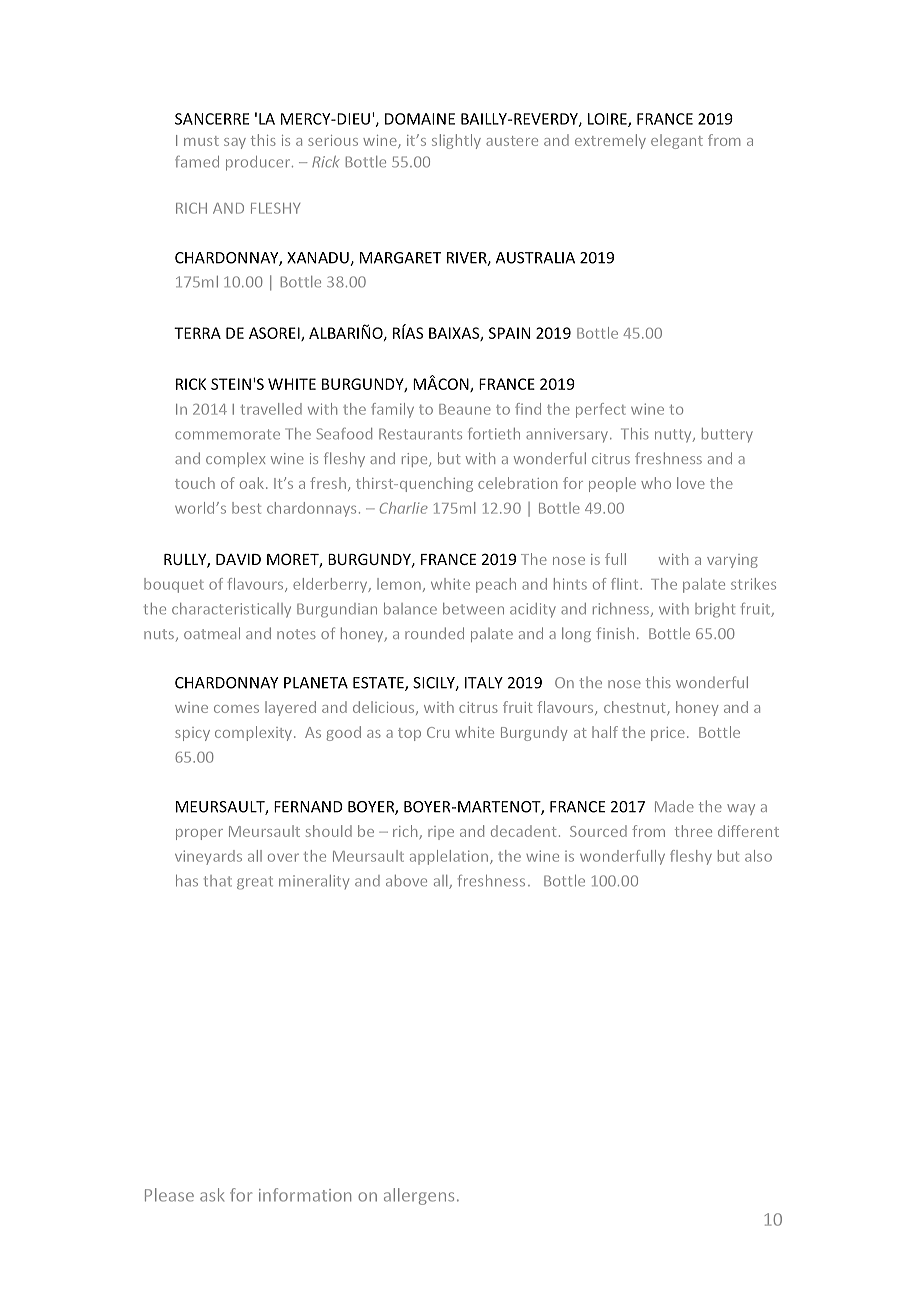 Image resolution: width=924 pixels, height=1310 pixels. Describe the element at coordinates (693, 831) in the screenshot. I see `three` at that location.
